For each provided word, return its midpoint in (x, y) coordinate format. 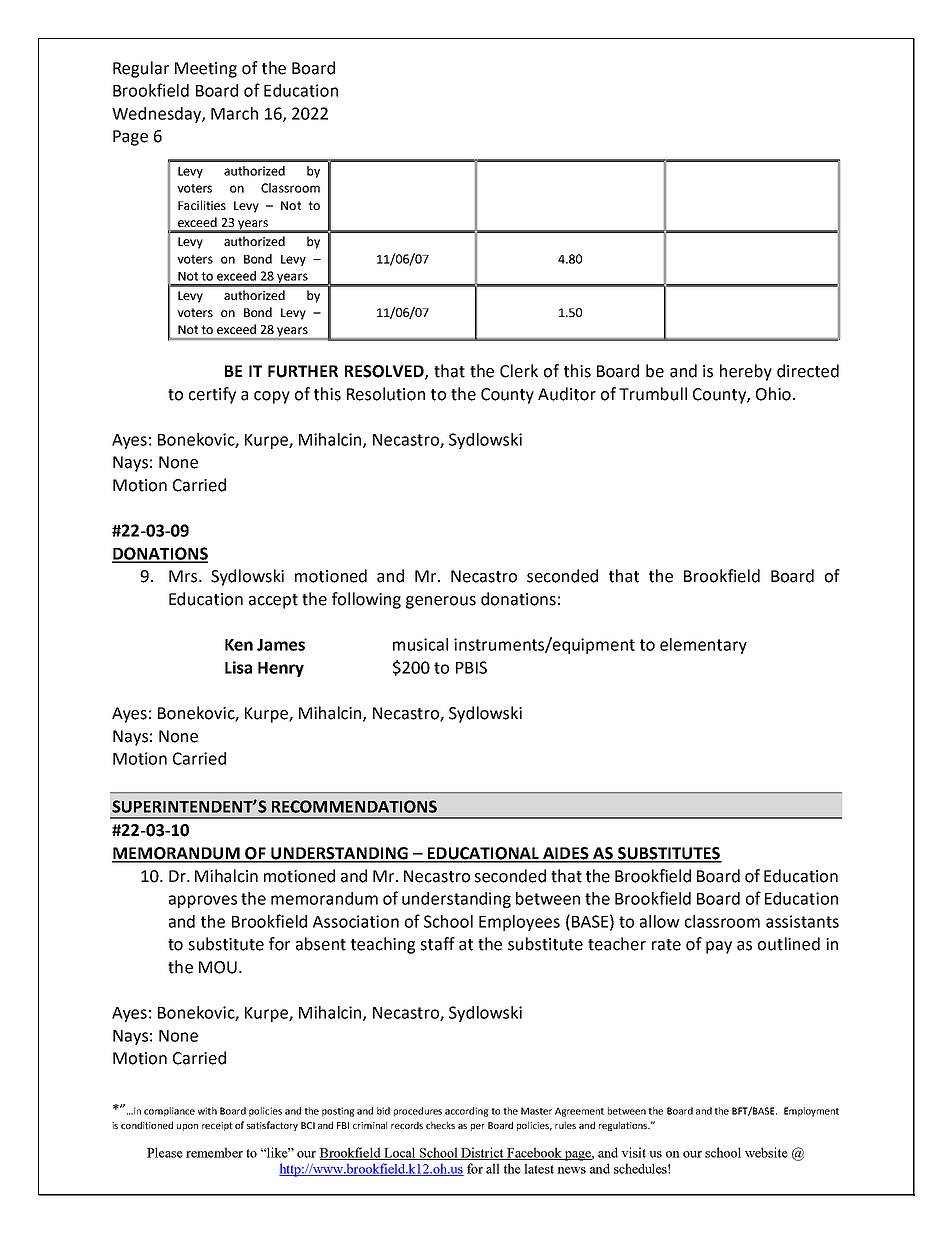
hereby (746, 372)
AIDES (566, 854)
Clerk (519, 371)
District (482, 1153)
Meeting (206, 70)
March (234, 113)
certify (212, 395)
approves (203, 901)
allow (660, 921)
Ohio (773, 394)
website (766, 1152)
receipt (217, 1126)
